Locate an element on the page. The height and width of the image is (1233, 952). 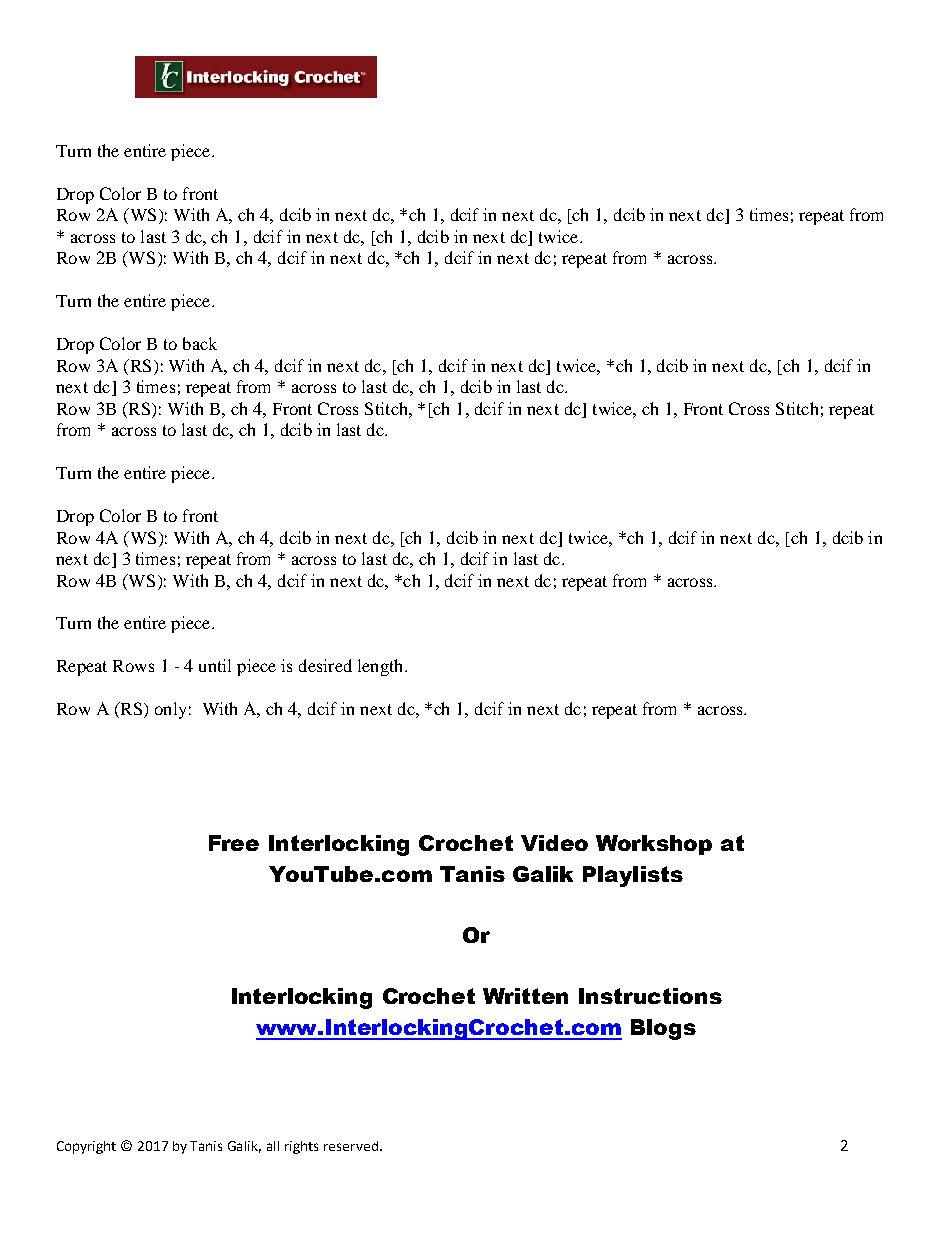
length is located at coordinates (382, 667).
